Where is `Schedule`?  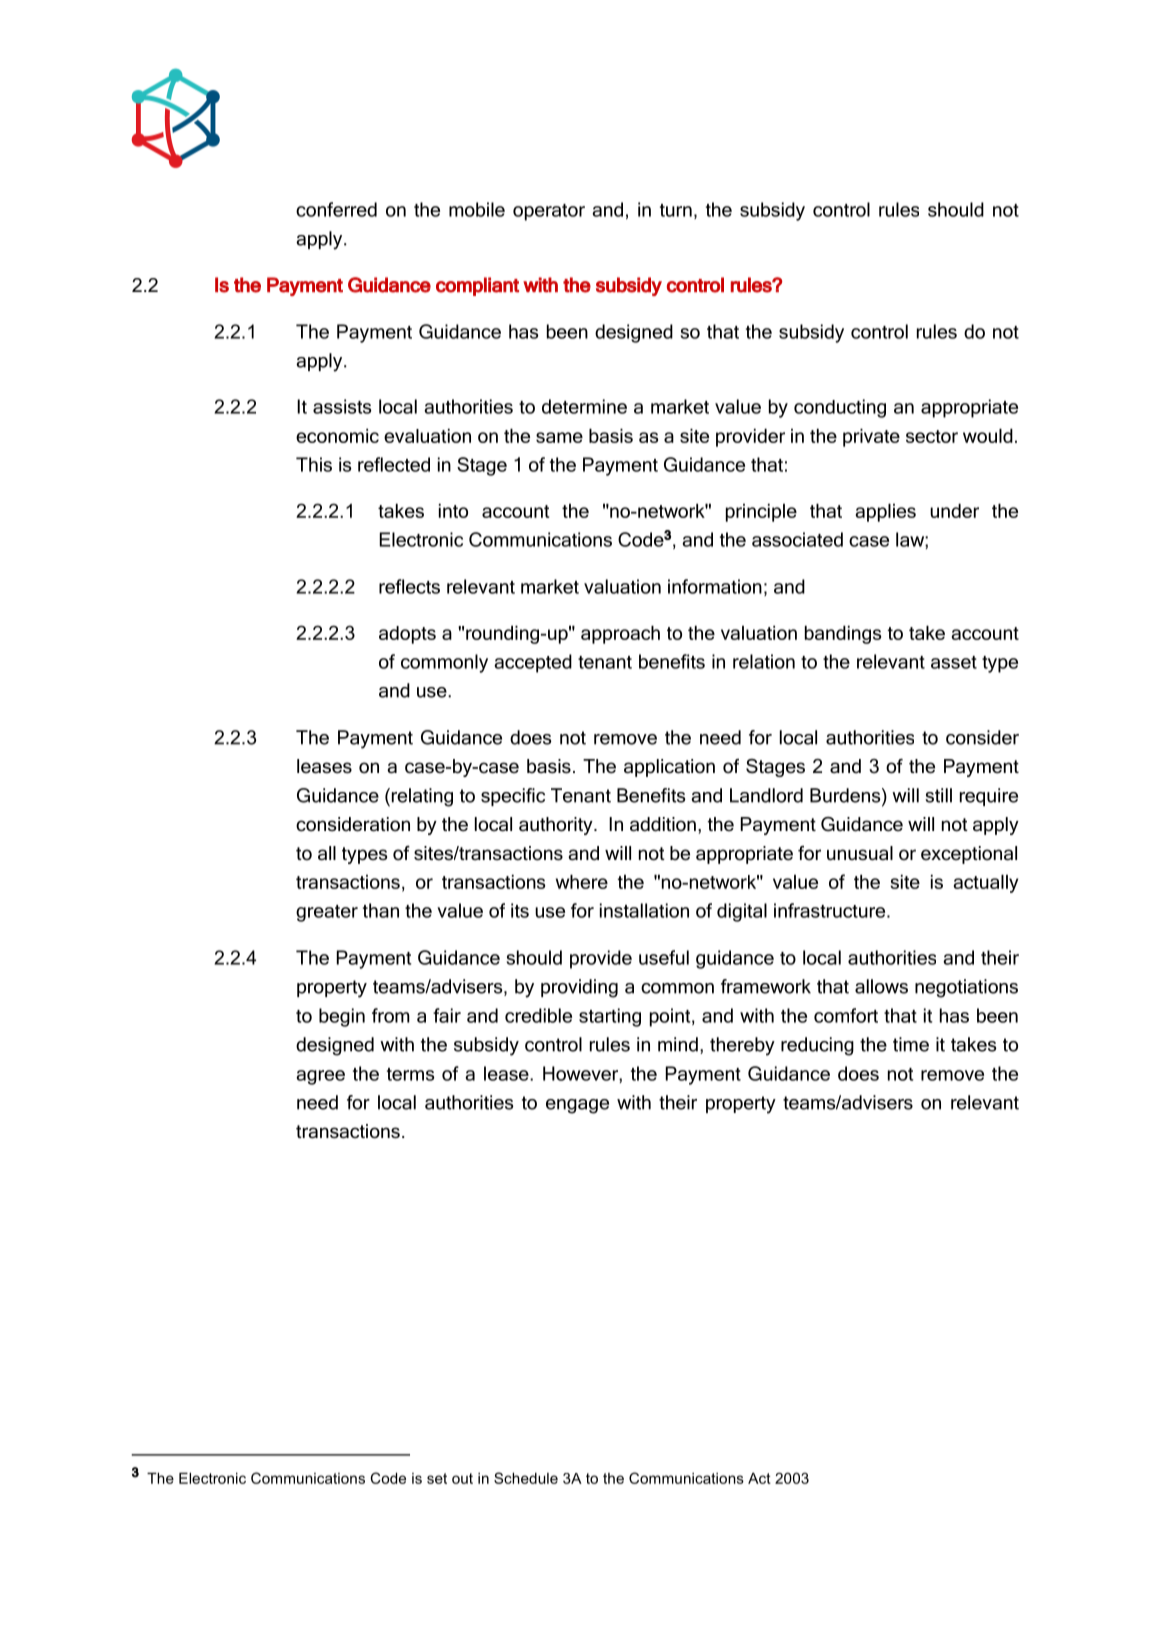 Schedule is located at coordinates (526, 1478).
